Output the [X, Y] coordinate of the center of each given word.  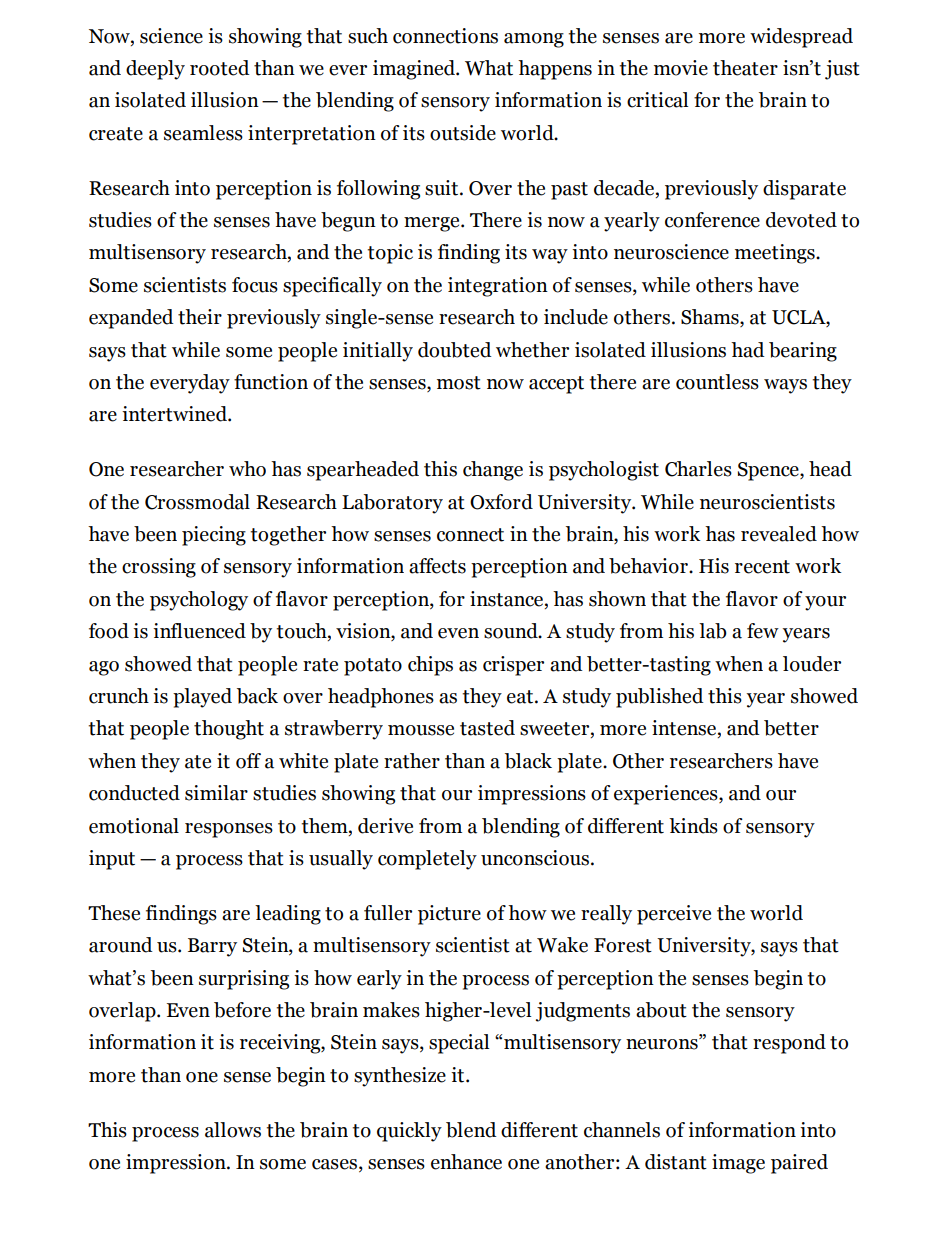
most [459, 383]
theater [745, 68]
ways [785, 386]
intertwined [175, 414]
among [534, 40]
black [528, 761]
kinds [693, 826]
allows [233, 1130]
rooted [220, 68]
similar [216, 793]
